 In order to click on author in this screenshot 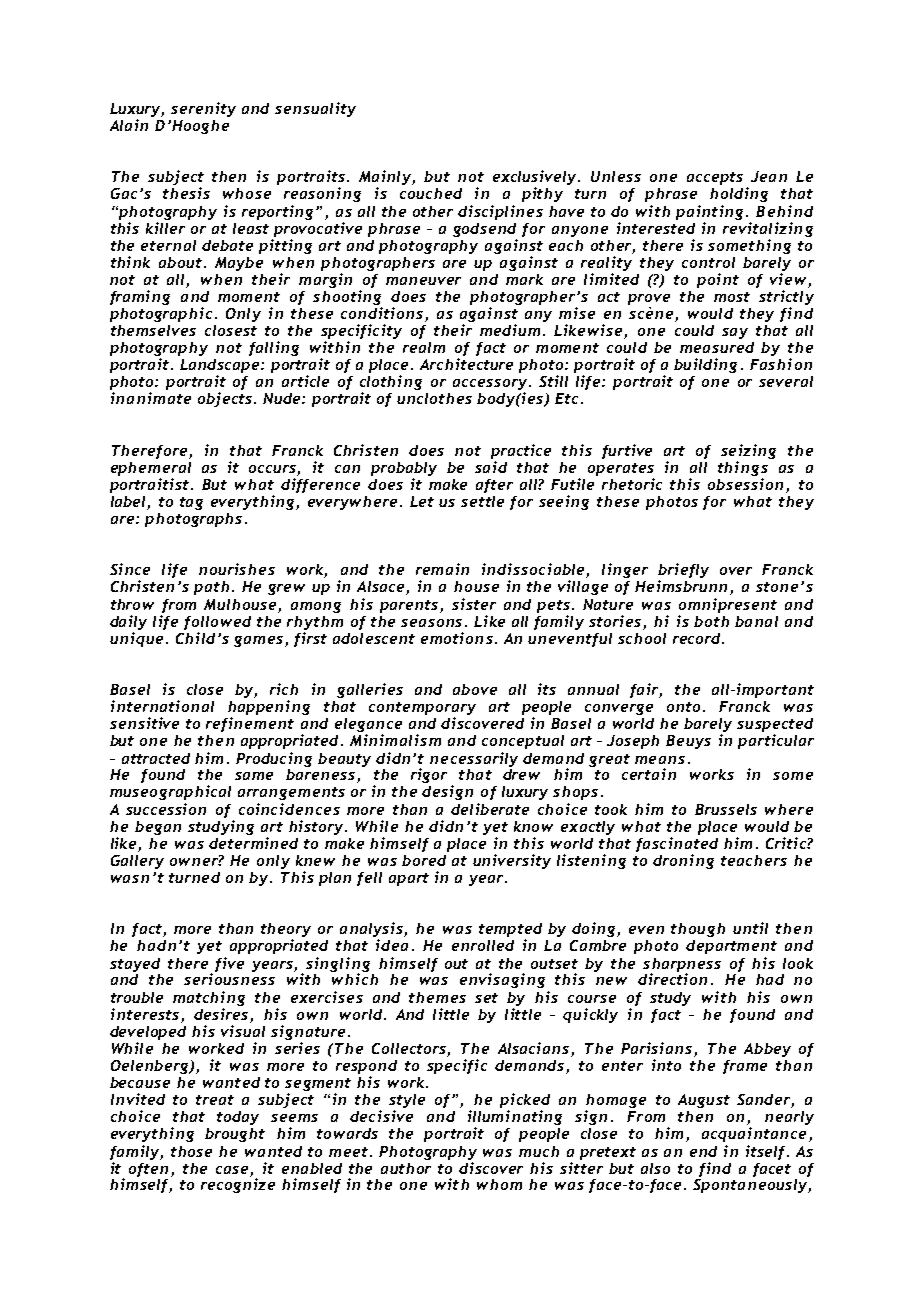, I will do `click(406, 1168)`.
